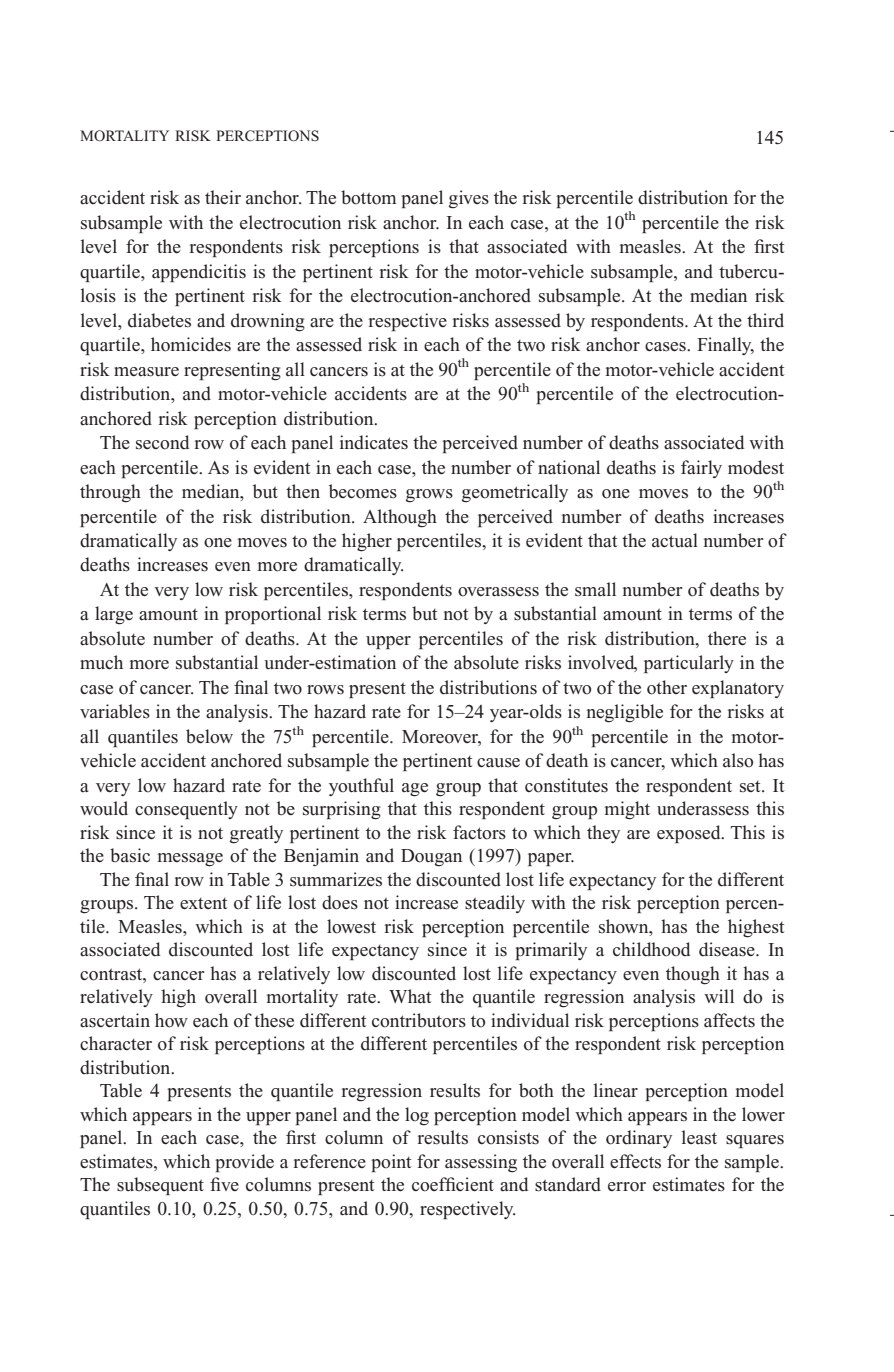 The height and width of the screenshot is (1372, 894). I want to click on fairly, so click(701, 469).
